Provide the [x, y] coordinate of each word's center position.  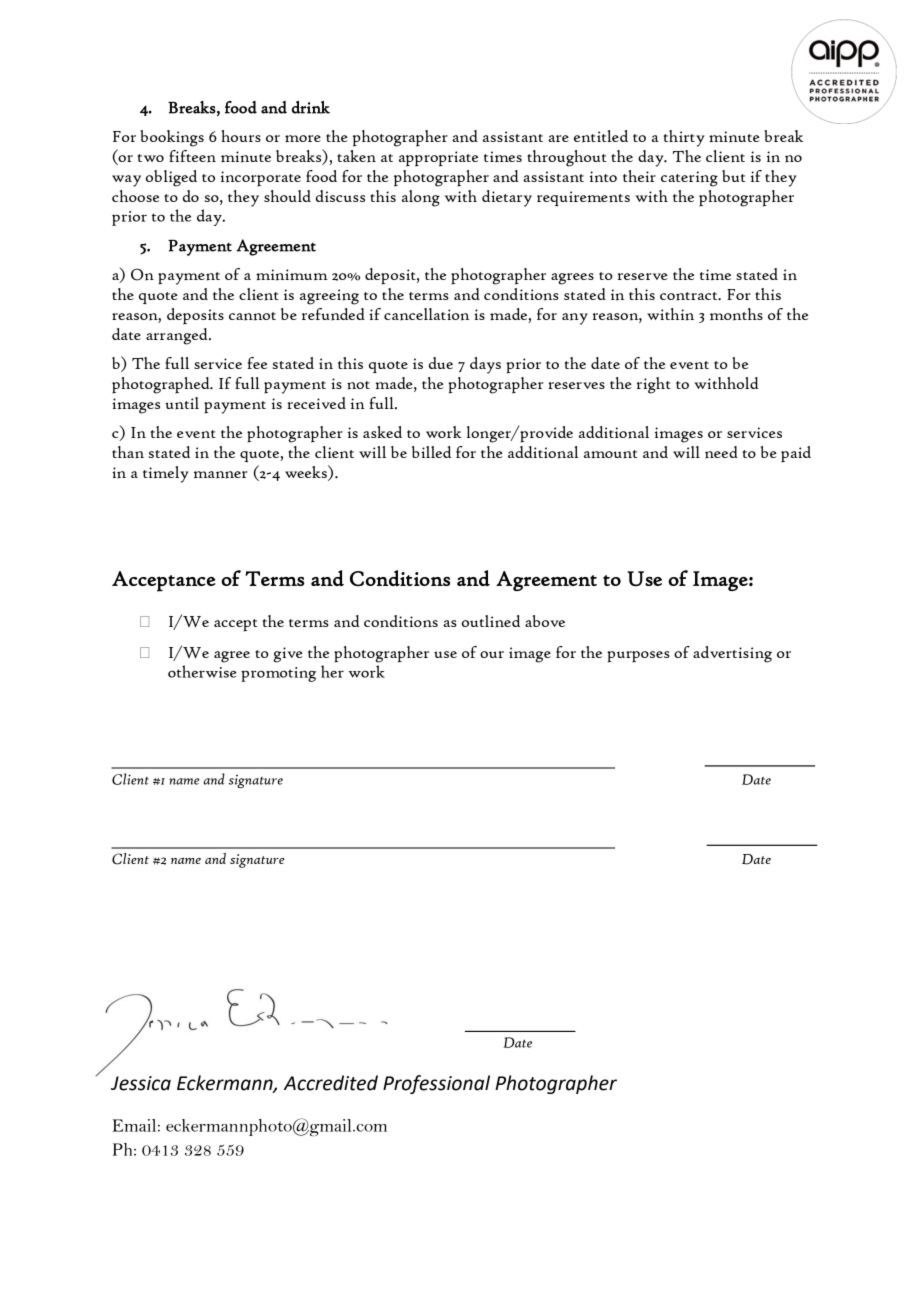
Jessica [141, 1083]
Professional [436, 1084]
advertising [732, 654]
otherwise [202, 671]
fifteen [192, 156]
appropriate [438, 159]
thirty [684, 138]
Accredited [331, 1083]
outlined [491, 621]
